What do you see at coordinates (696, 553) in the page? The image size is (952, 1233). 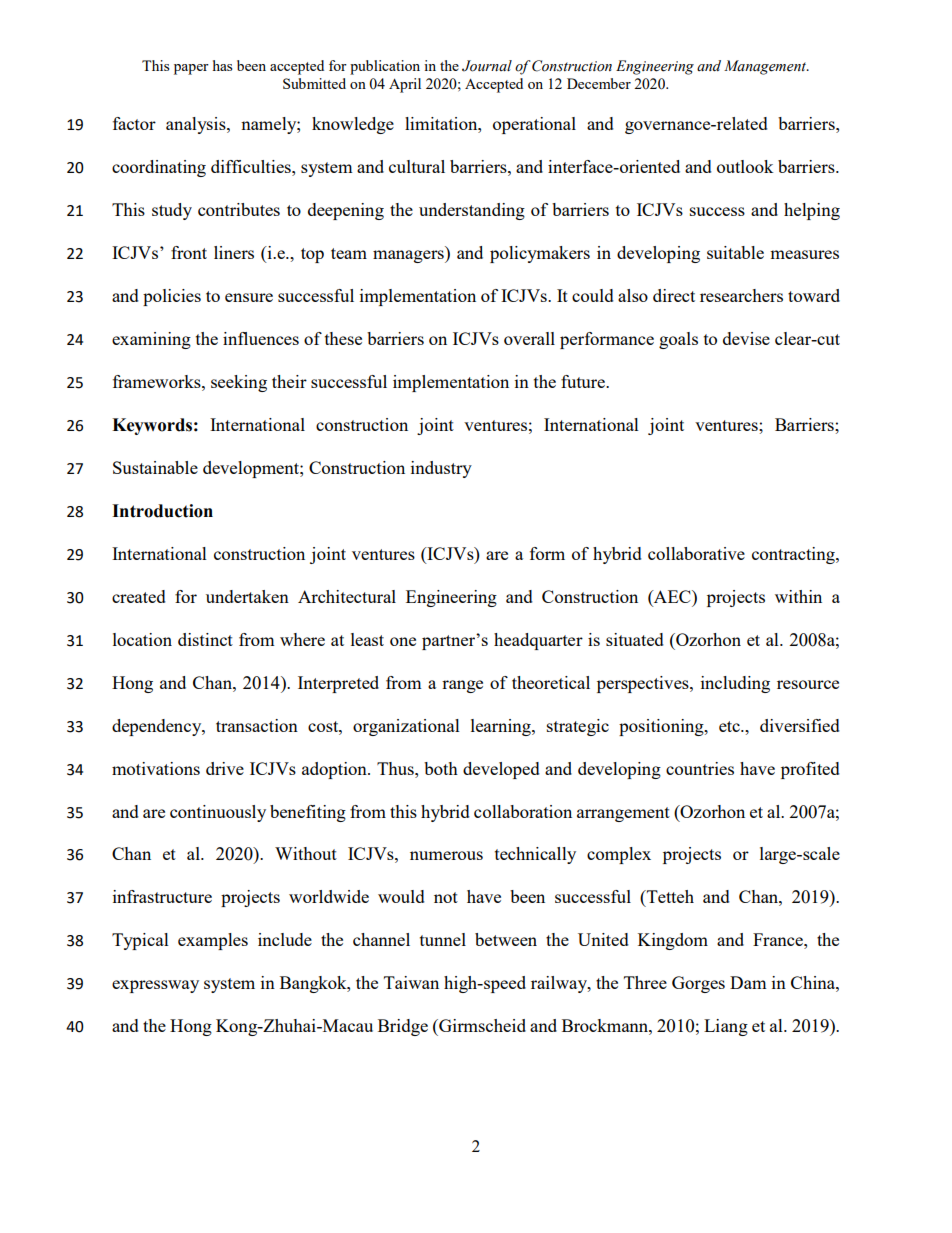 I see `collaborative` at bounding box center [696, 553].
